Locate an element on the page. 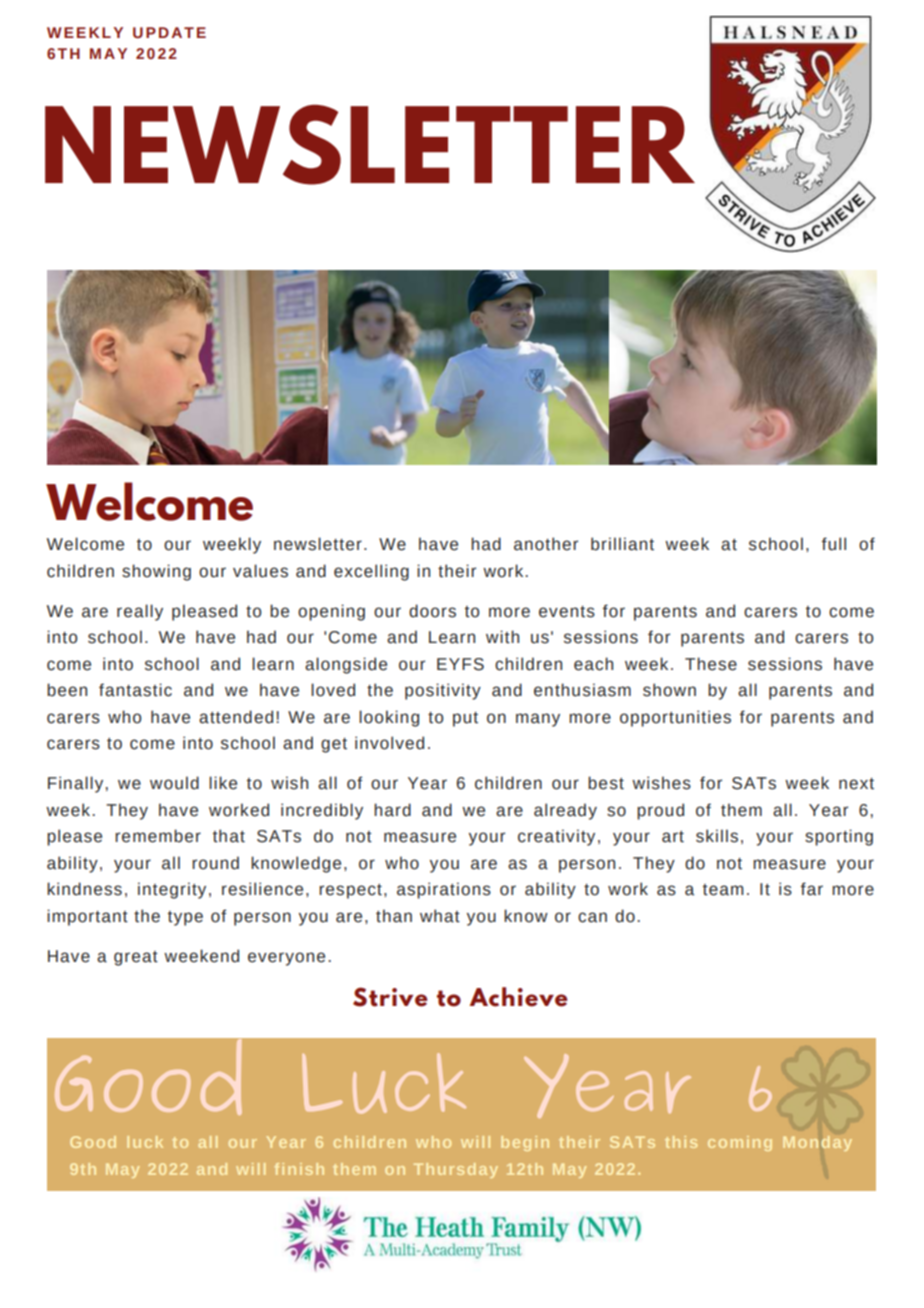  excelling is located at coordinates (371, 572).
